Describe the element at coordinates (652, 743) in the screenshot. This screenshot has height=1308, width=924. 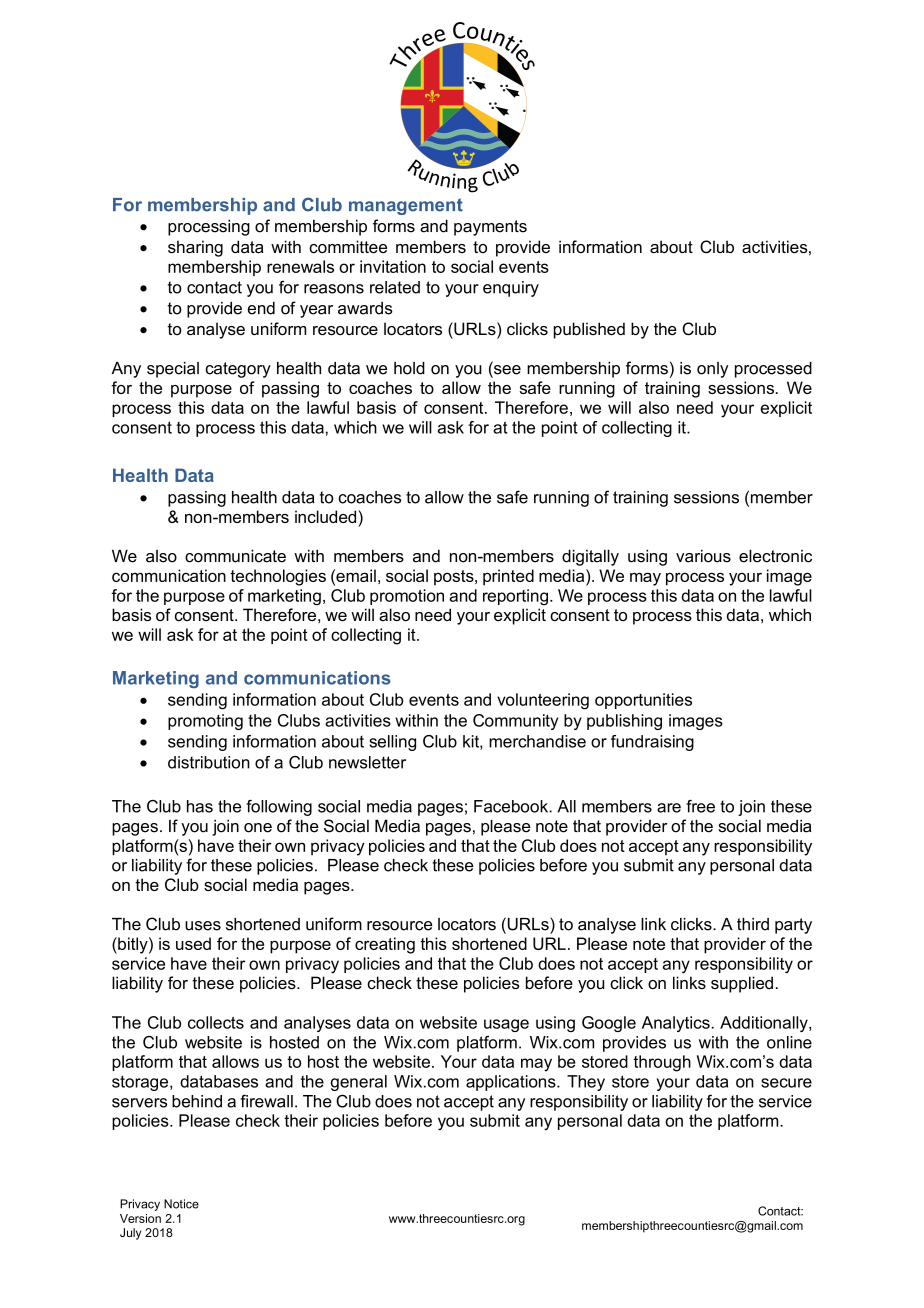
I see `fundraising` at that location.
